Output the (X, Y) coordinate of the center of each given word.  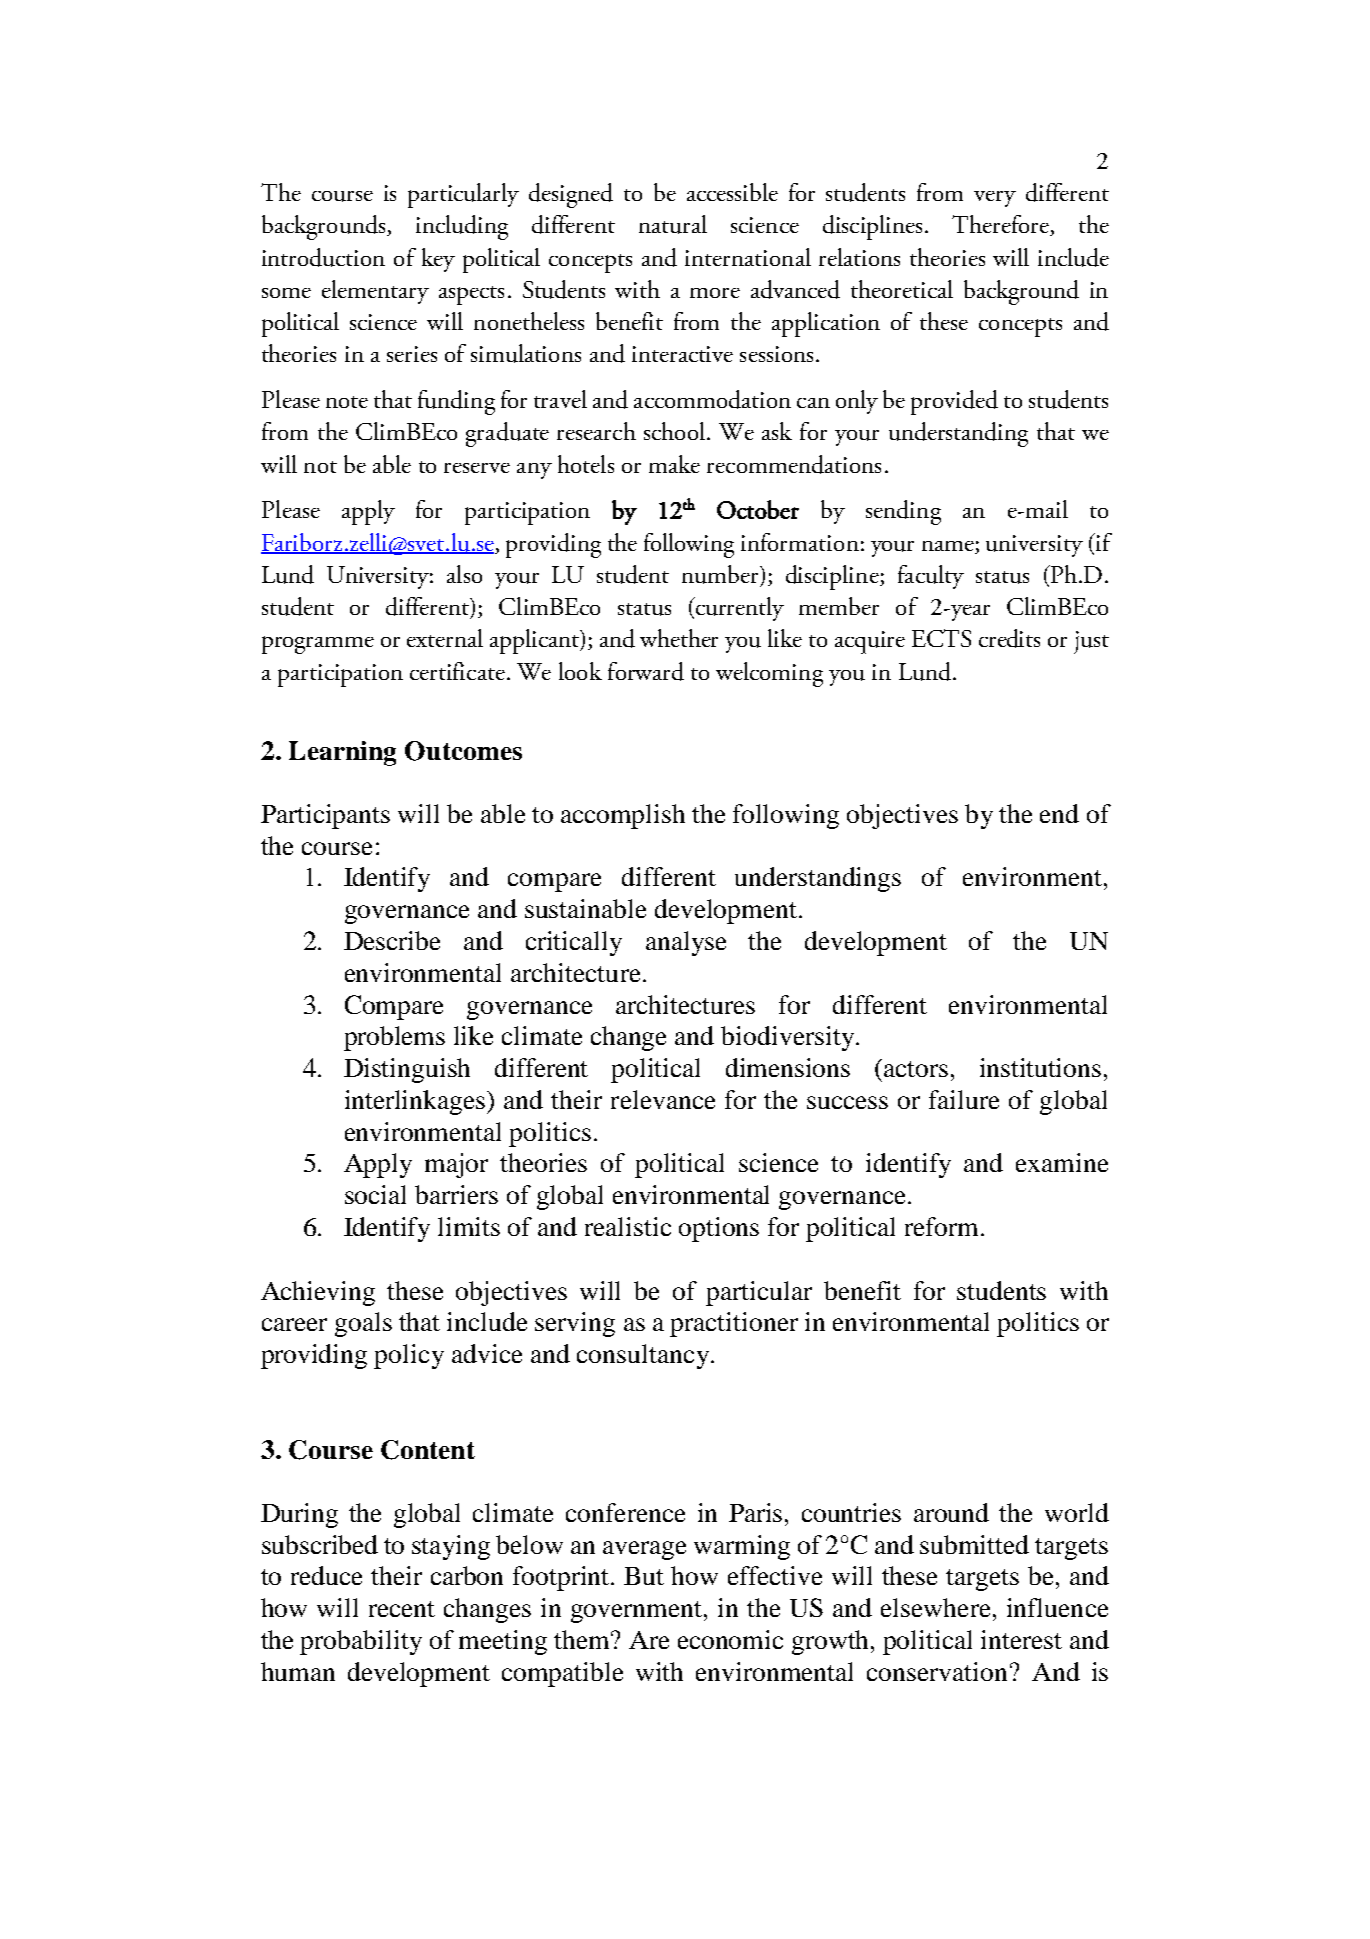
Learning (342, 753)
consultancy (643, 1356)
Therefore (1001, 225)
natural (673, 224)
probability (361, 1642)
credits (1009, 638)
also (464, 574)
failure (964, 1099)
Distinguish (407, 1070)
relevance (663, 1099)
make (674, 464)
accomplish (623, 816)
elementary (375, 292)
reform (941, 1226)
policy (409, 1356)
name (949, 547)
